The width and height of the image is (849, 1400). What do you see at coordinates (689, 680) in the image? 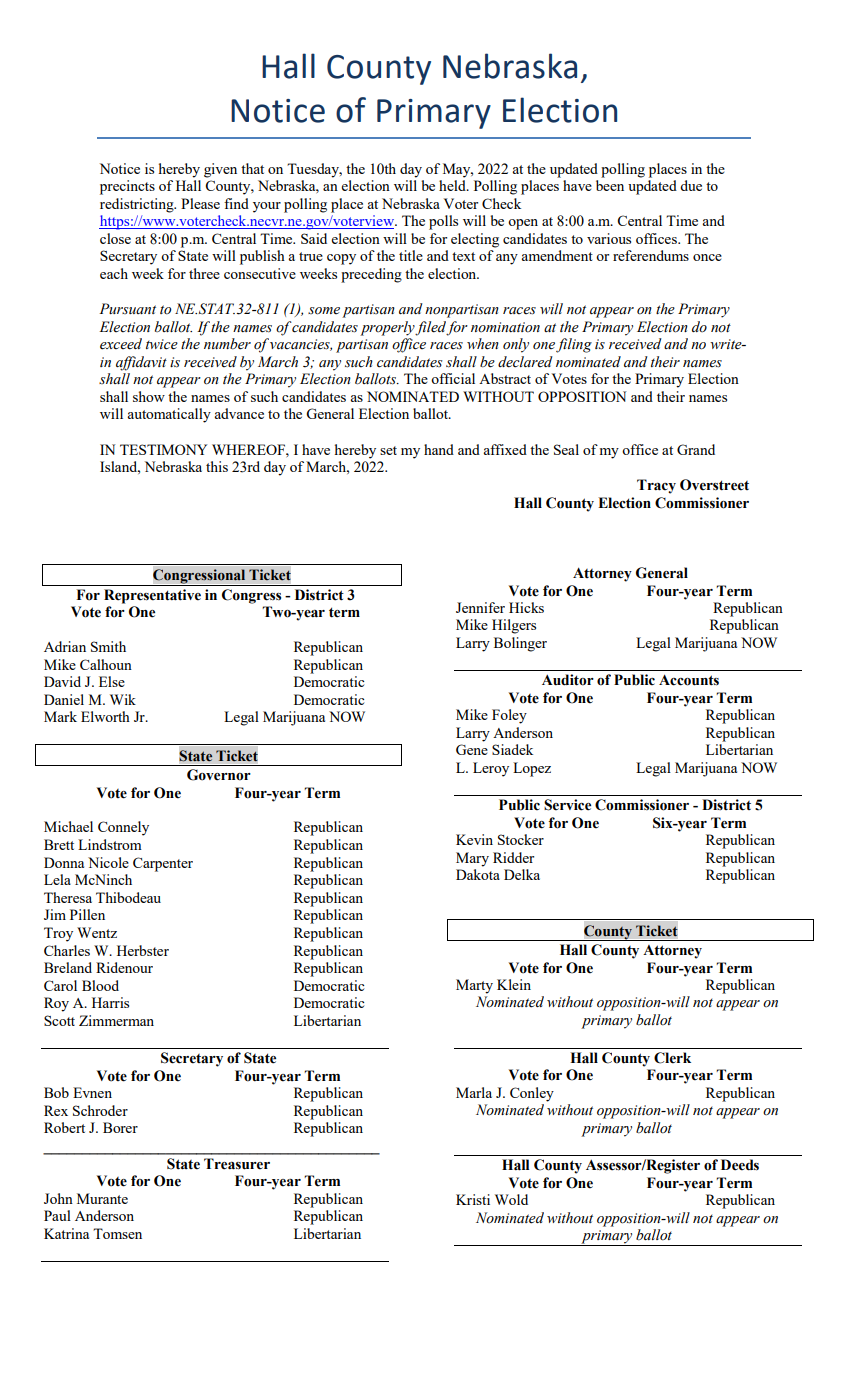
I see `Accounts` at bounding box center [689, 680].
